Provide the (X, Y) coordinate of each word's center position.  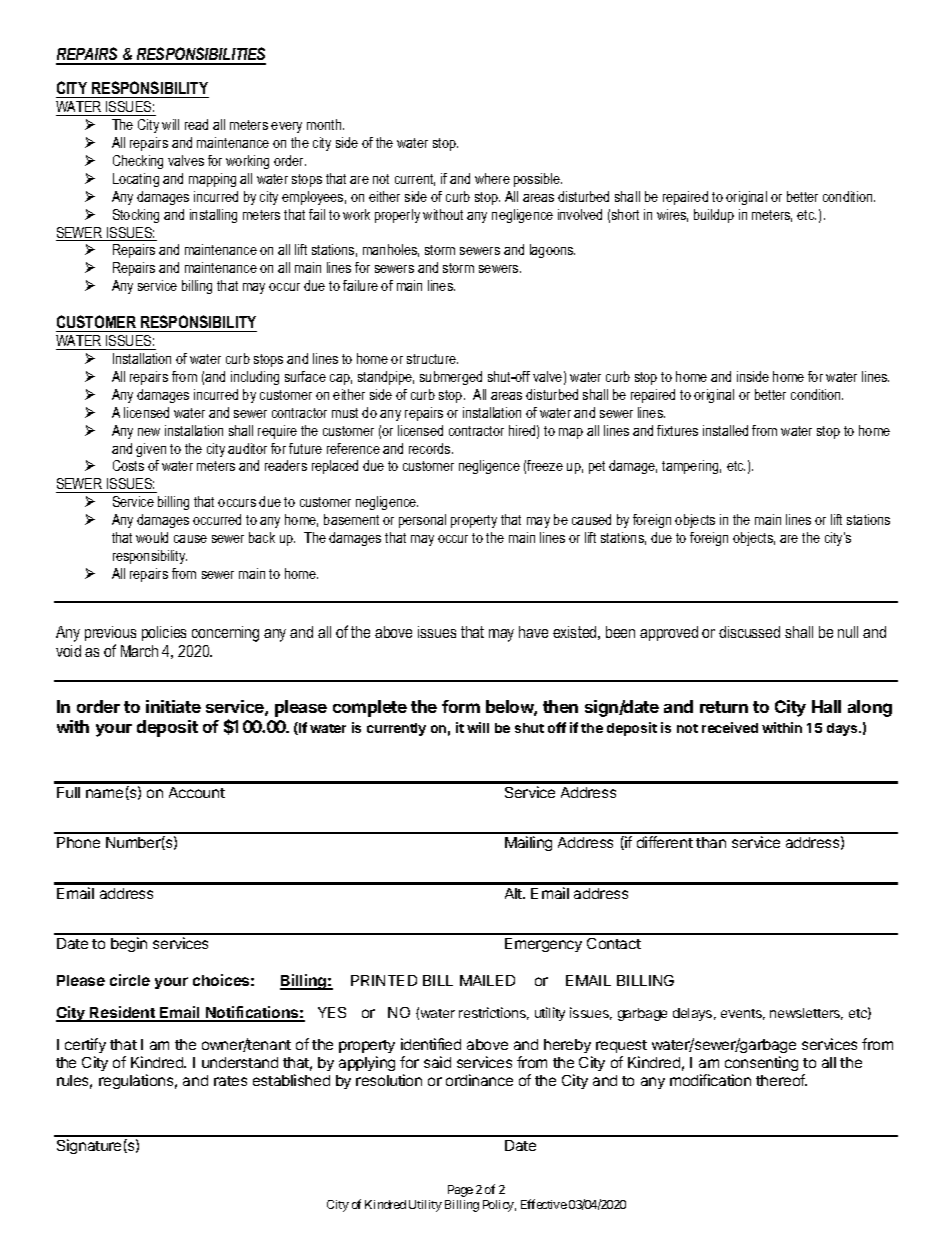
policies (164, 633)
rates (230, 1081)
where (492, 178)
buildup (714, 216)
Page (460, 1191)
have (533, 632)
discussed (749, 632)
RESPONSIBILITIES (200, 55)
